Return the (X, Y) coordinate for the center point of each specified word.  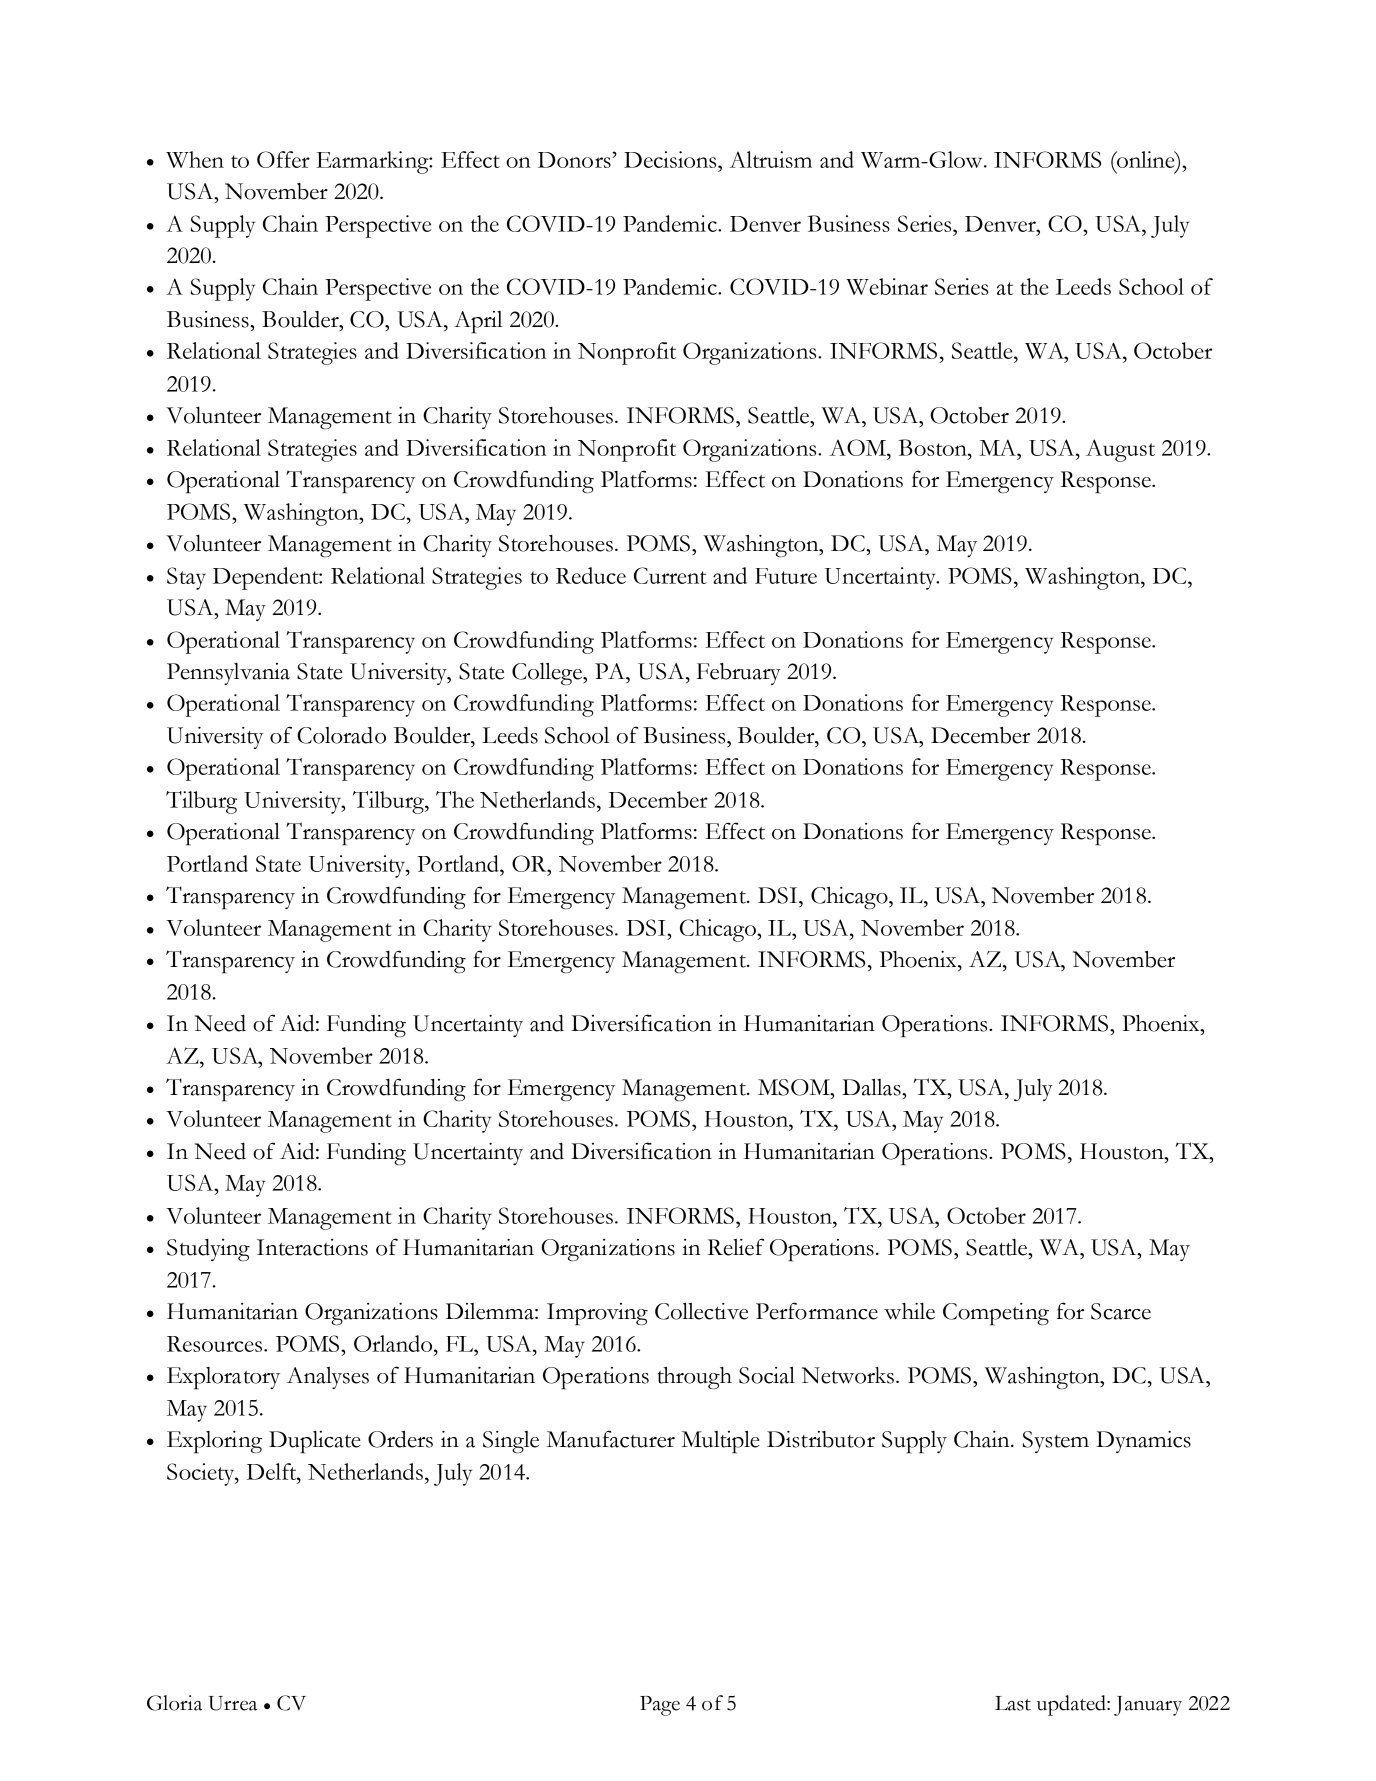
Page (660, 1706)
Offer (283, 159)
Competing (996, 1314)
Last (1013, 1703)
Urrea (232, 1703)
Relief (736, 1247)
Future (786, 576)
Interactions (312, 1247)
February (739, 674)
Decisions (671, 159)
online (1146, 159)
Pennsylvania (228, 674)
